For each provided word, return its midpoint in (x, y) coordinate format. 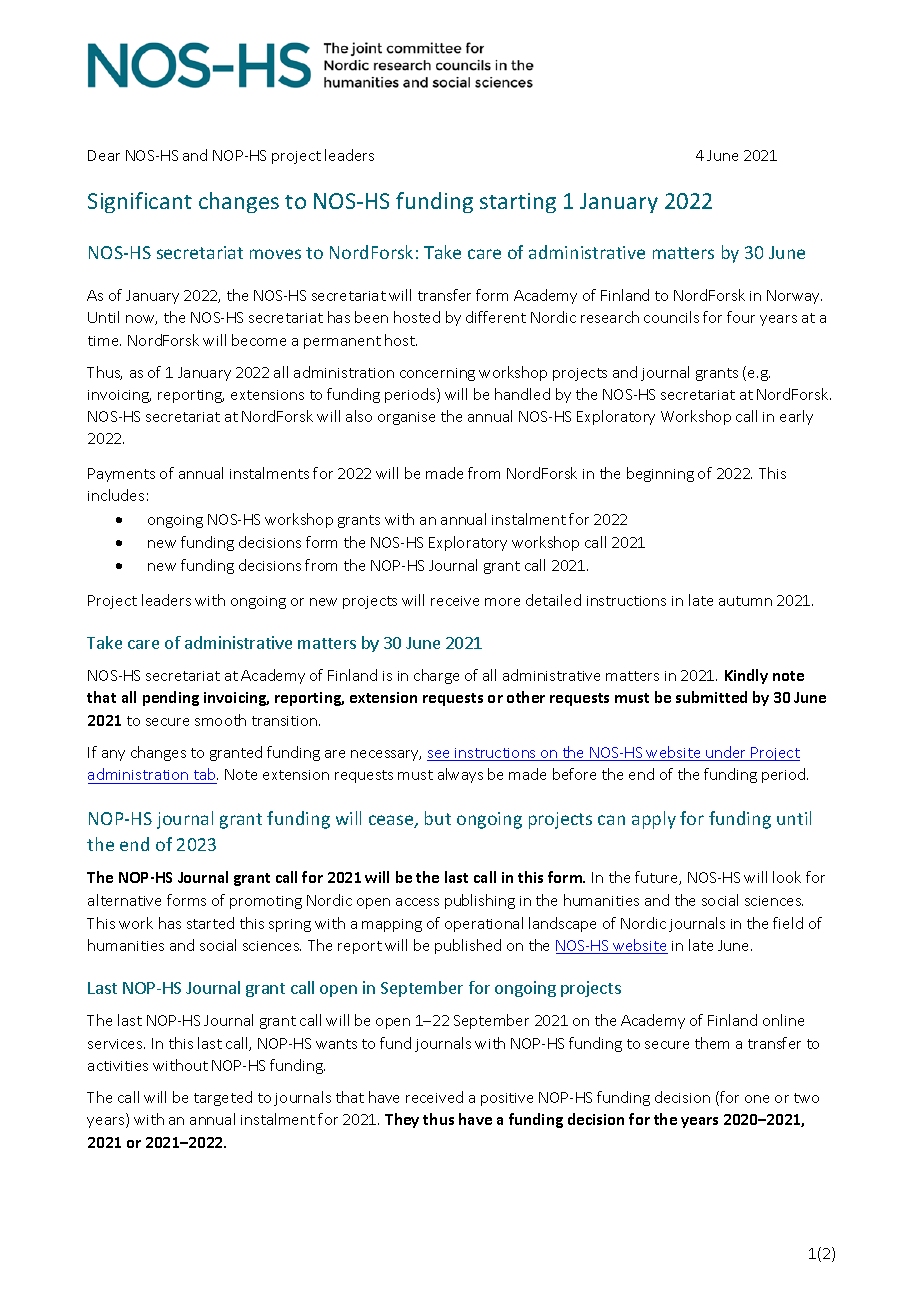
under (726, 753)
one (757, 1099)
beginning (660, 474)
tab (206, 774)
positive (507, 1099)
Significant (140, 202)
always (460, 775)
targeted (223, 1098)
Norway (794, 297)
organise (406, 418)
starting (518, 203)
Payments (121, 475)
